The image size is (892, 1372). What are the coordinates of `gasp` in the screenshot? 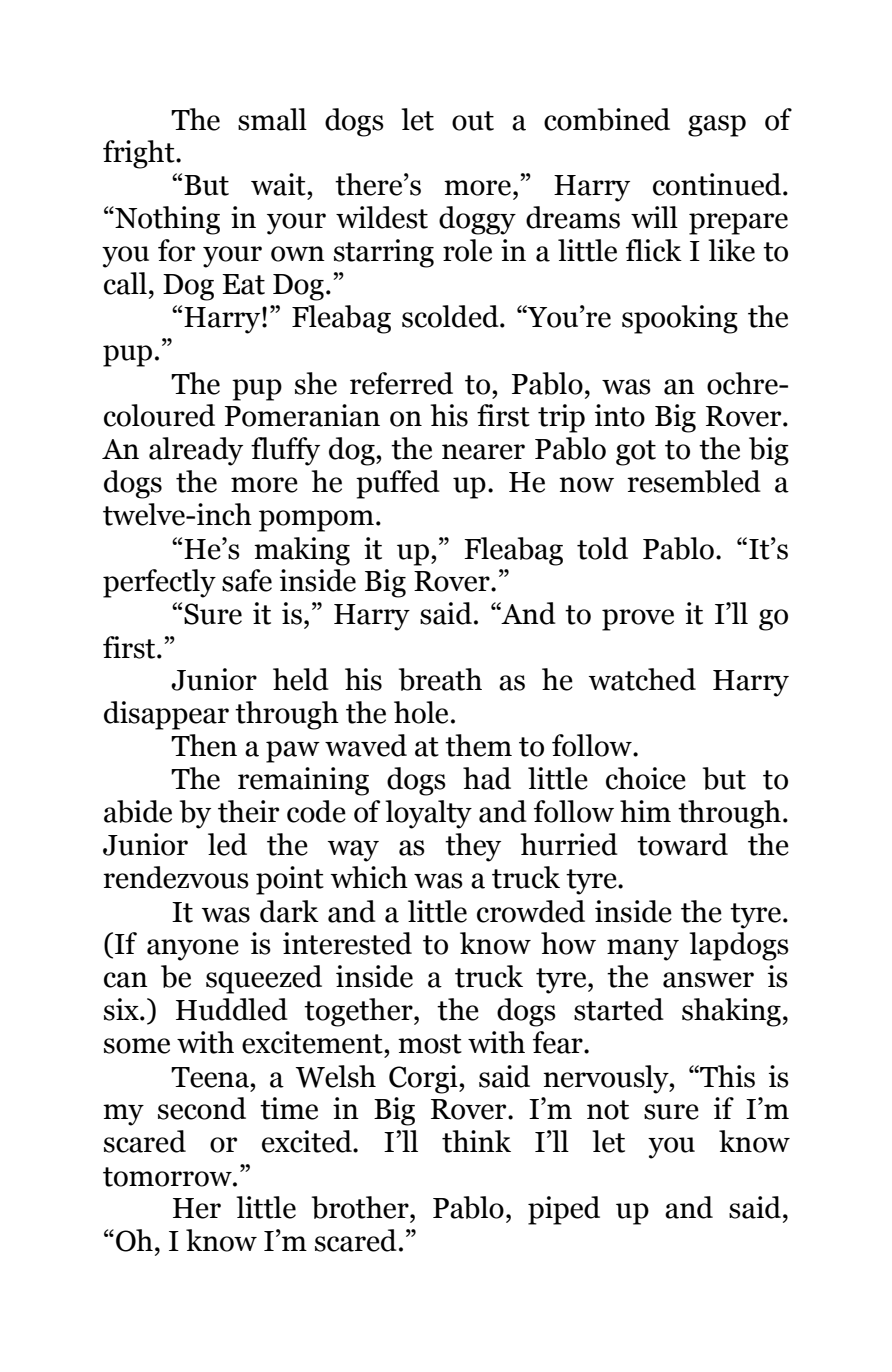 It's located at (717, 126).
